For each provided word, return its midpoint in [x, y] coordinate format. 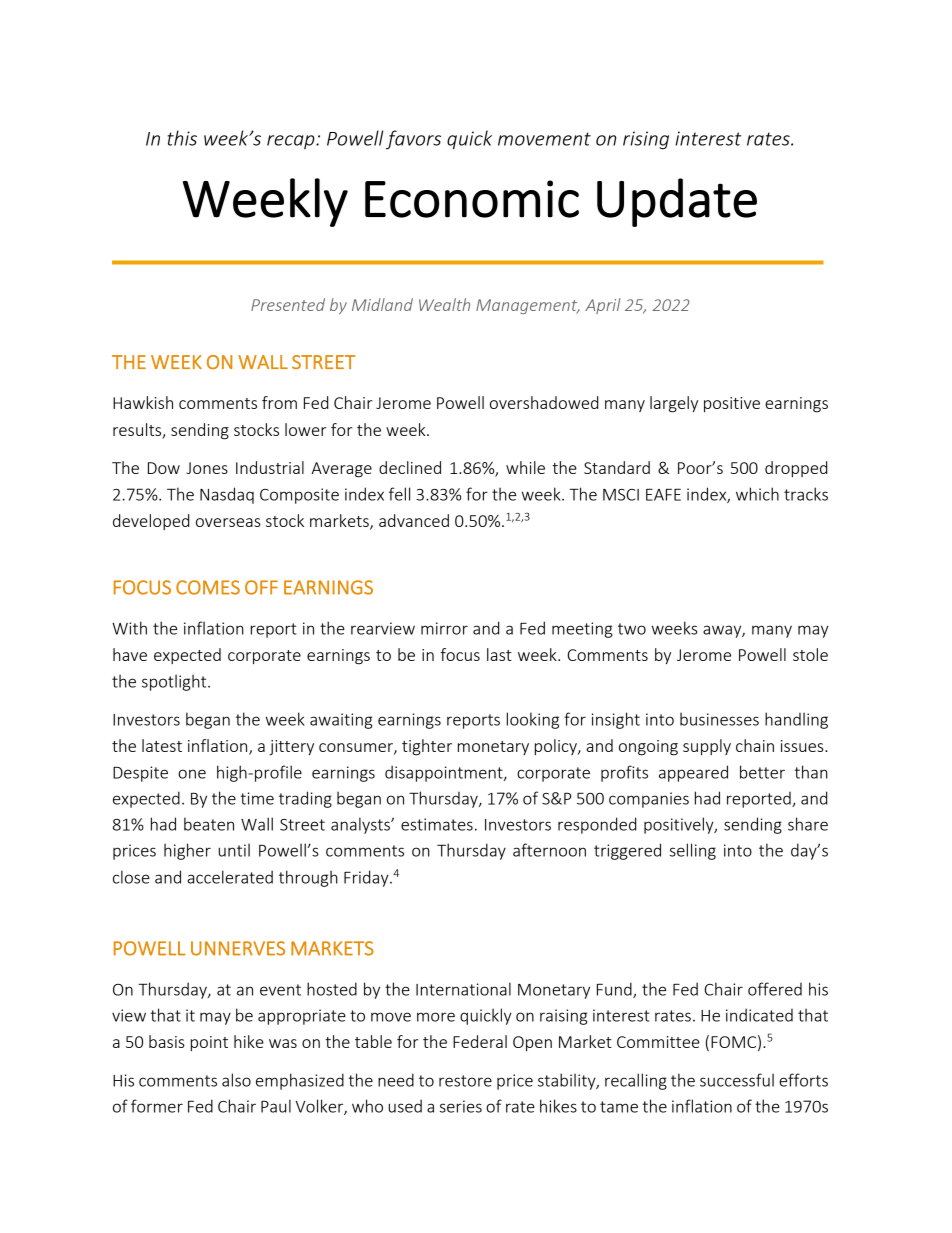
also [236, 1080]
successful [737, 1080]
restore [465, 1081]
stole [810, 654]
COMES [208, 587]
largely [674, 404]
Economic [472, 199]
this [182, 138]
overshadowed [544, 402]
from [279, 402]
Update [677, 202]
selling [693, 851]
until [234, 850]
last [499, 654]
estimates [437, 824]
